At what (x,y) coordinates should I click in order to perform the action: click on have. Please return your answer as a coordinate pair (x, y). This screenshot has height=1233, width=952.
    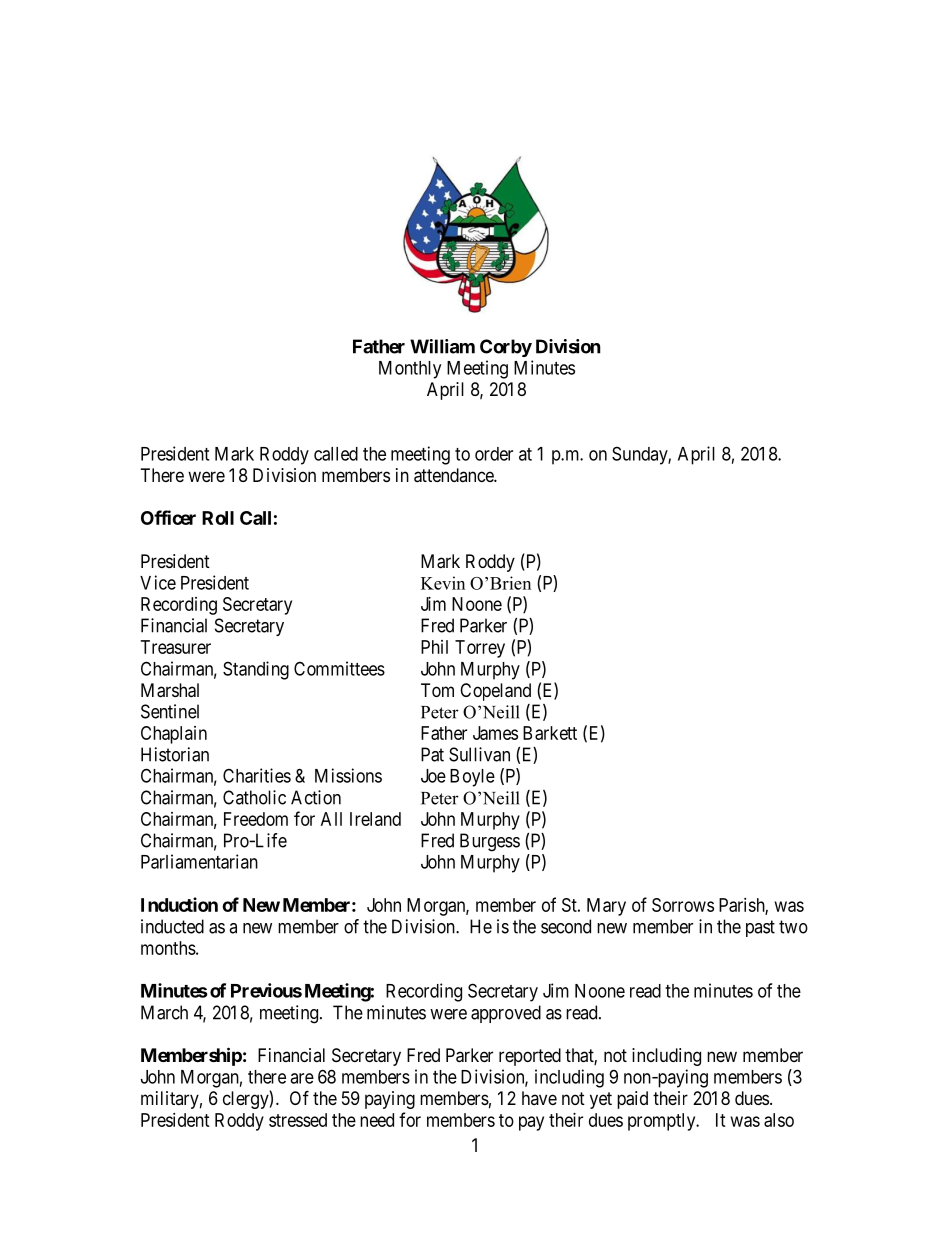
    Looking at the image, I should click on (539, 1098).
